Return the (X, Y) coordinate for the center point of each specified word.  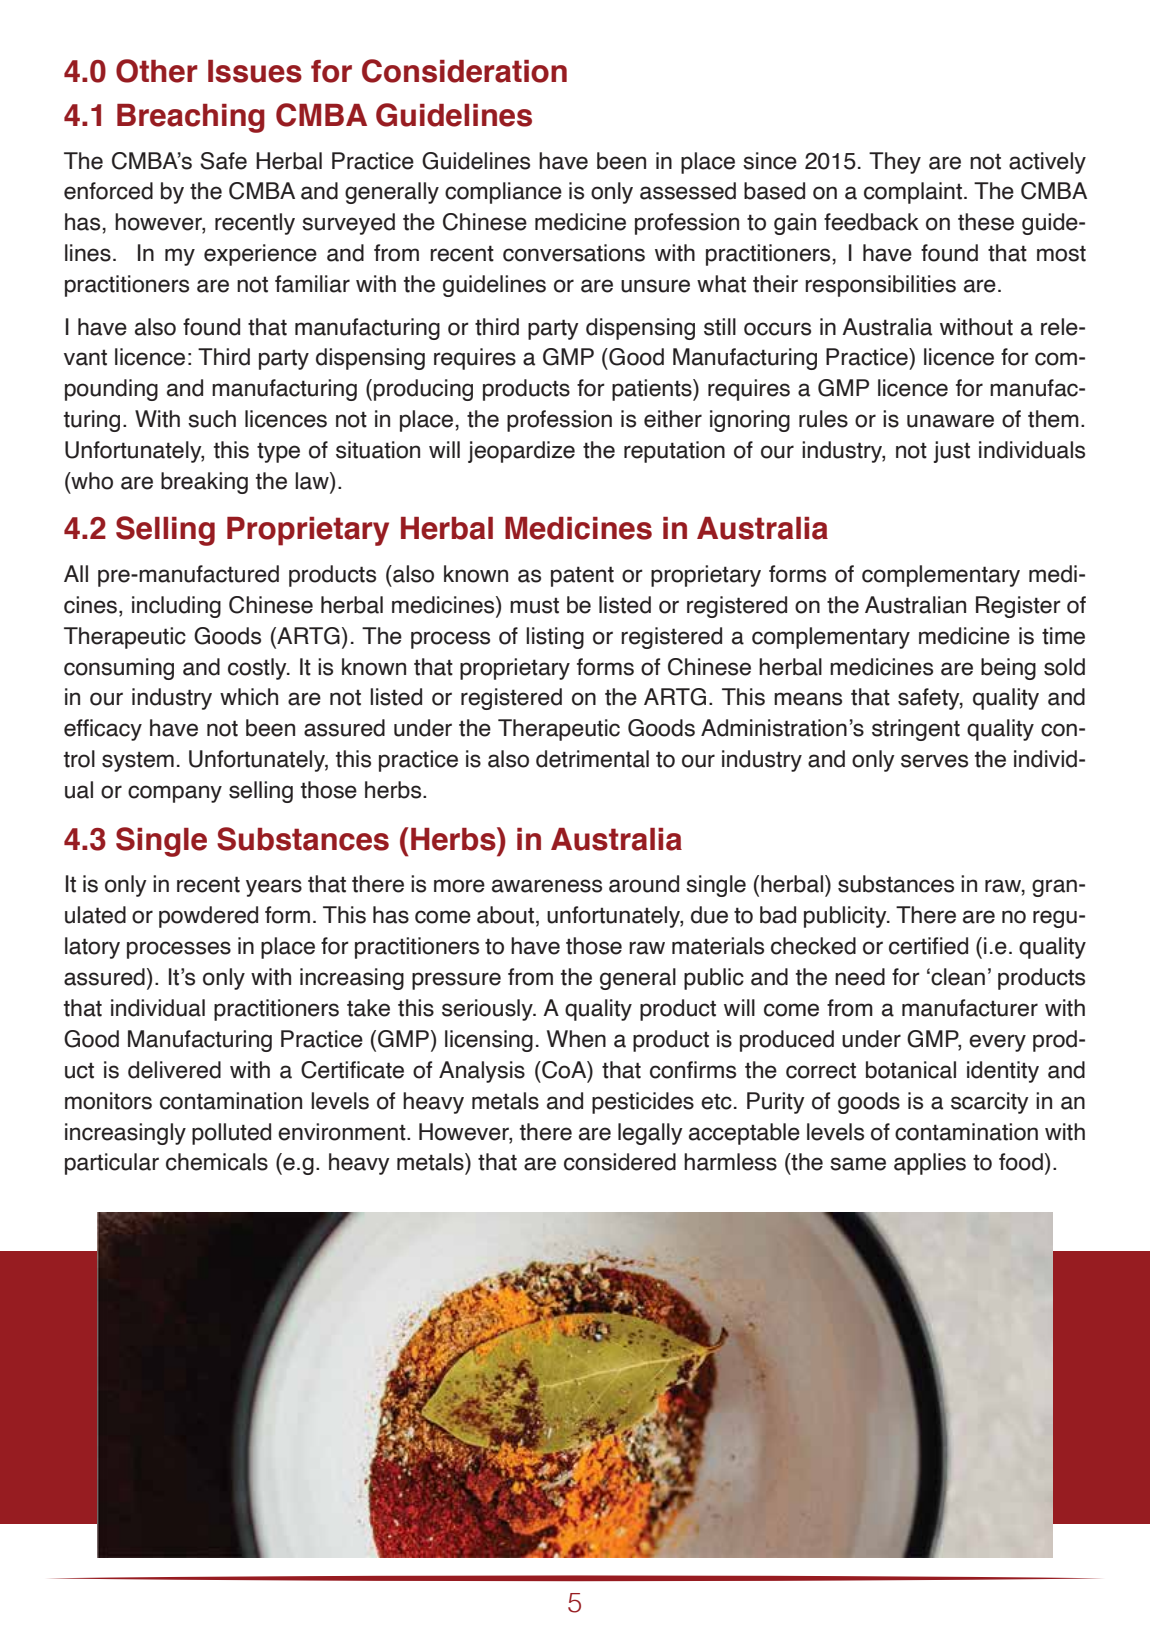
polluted (231, 1134)
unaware (950, 421)
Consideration (464, 71)
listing (555, 638)
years (274, 888)
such (212, 419)
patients (653, 390)
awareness (547, 886)
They (895, 163)
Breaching (191, 118)
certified (928, 946)
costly (258, 669)
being (1008, 669)
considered (620, 1162)
